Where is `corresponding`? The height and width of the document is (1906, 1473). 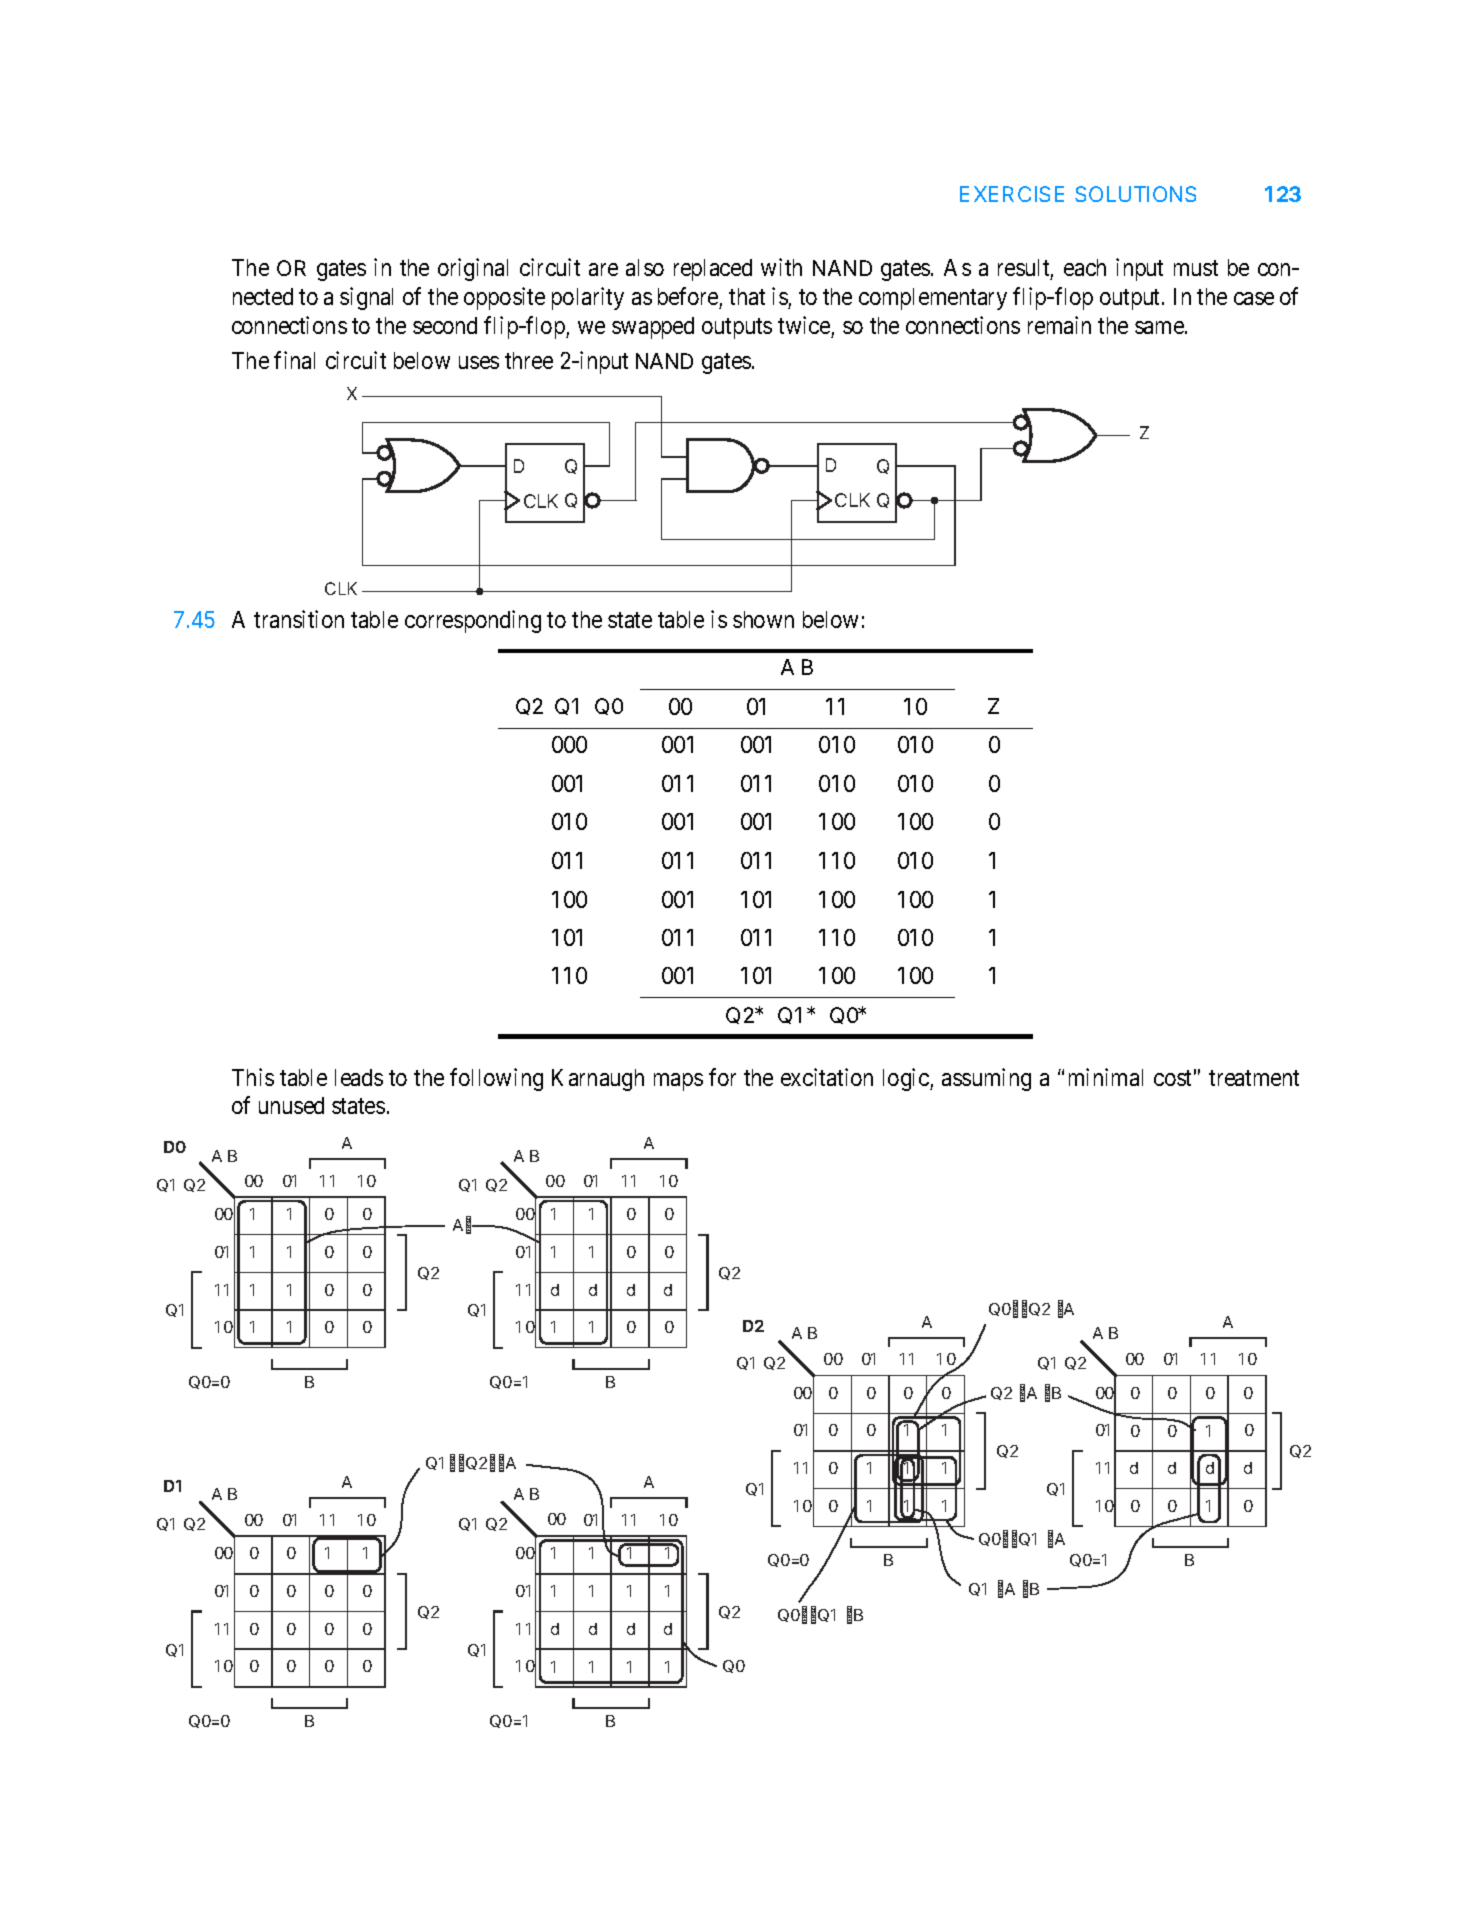 corresponding is located at coordinates (473, 621).
